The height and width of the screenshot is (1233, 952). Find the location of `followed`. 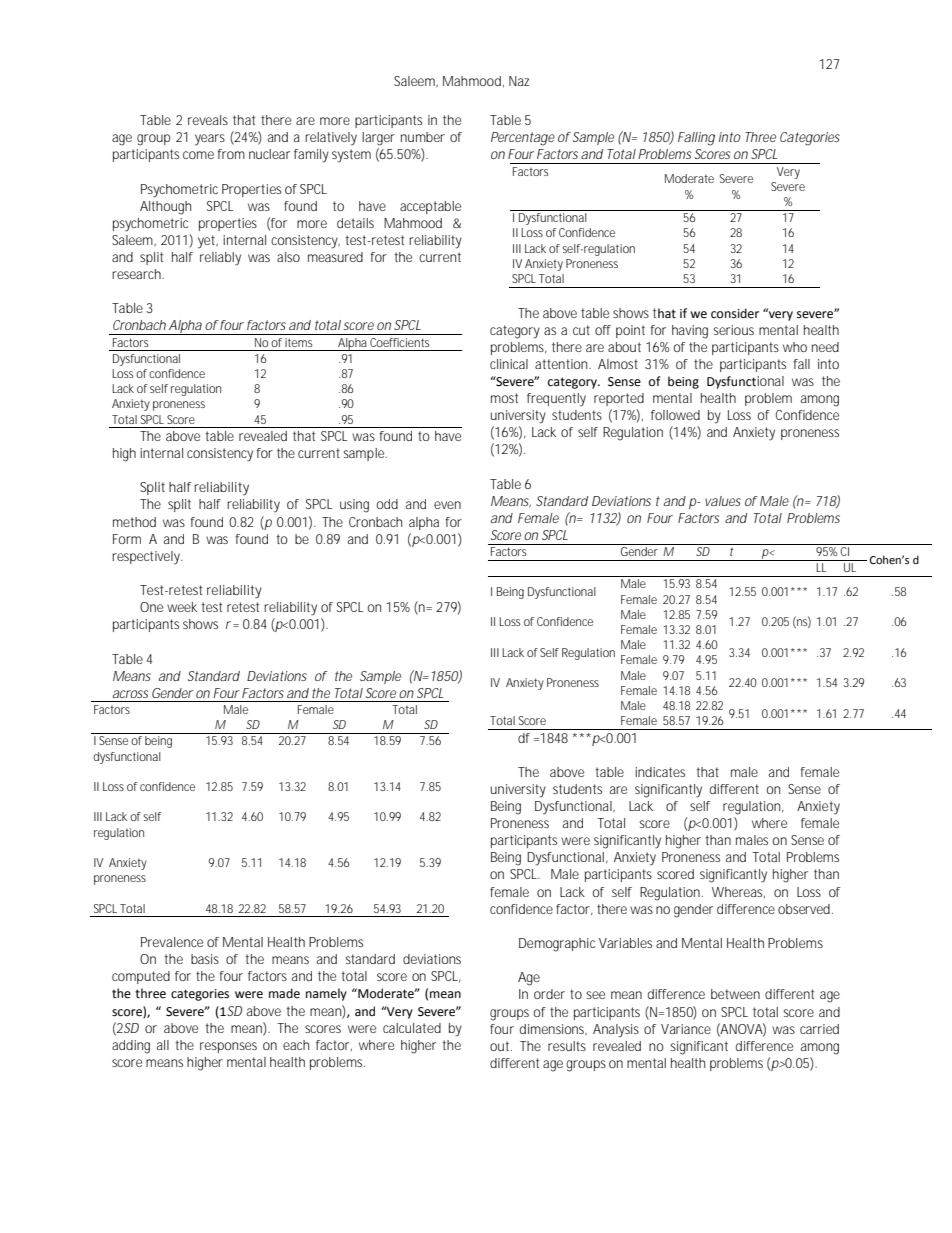

followed is located at coordinates (675, 415).
